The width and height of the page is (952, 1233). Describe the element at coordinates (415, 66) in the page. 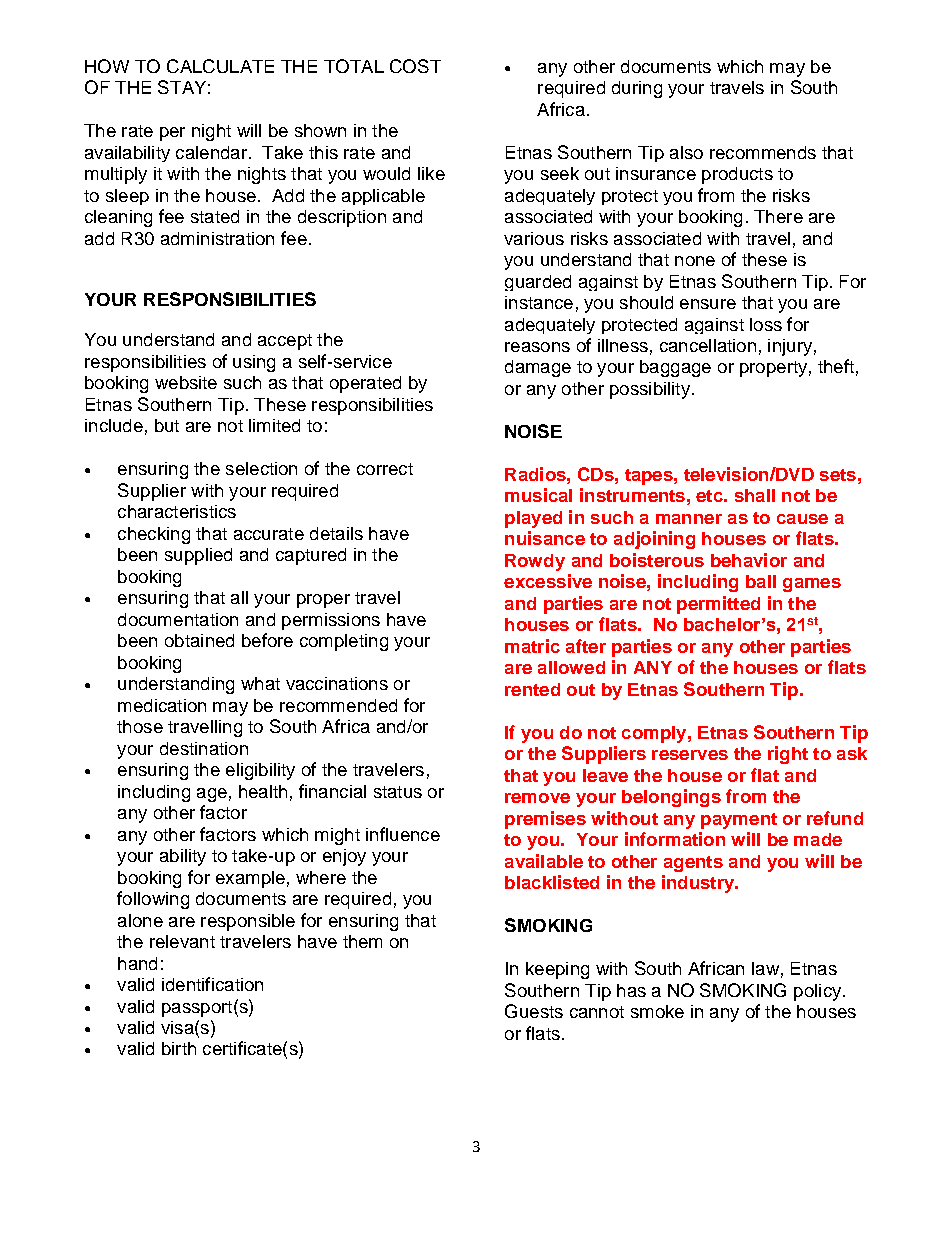

I see `COST` at that location.
